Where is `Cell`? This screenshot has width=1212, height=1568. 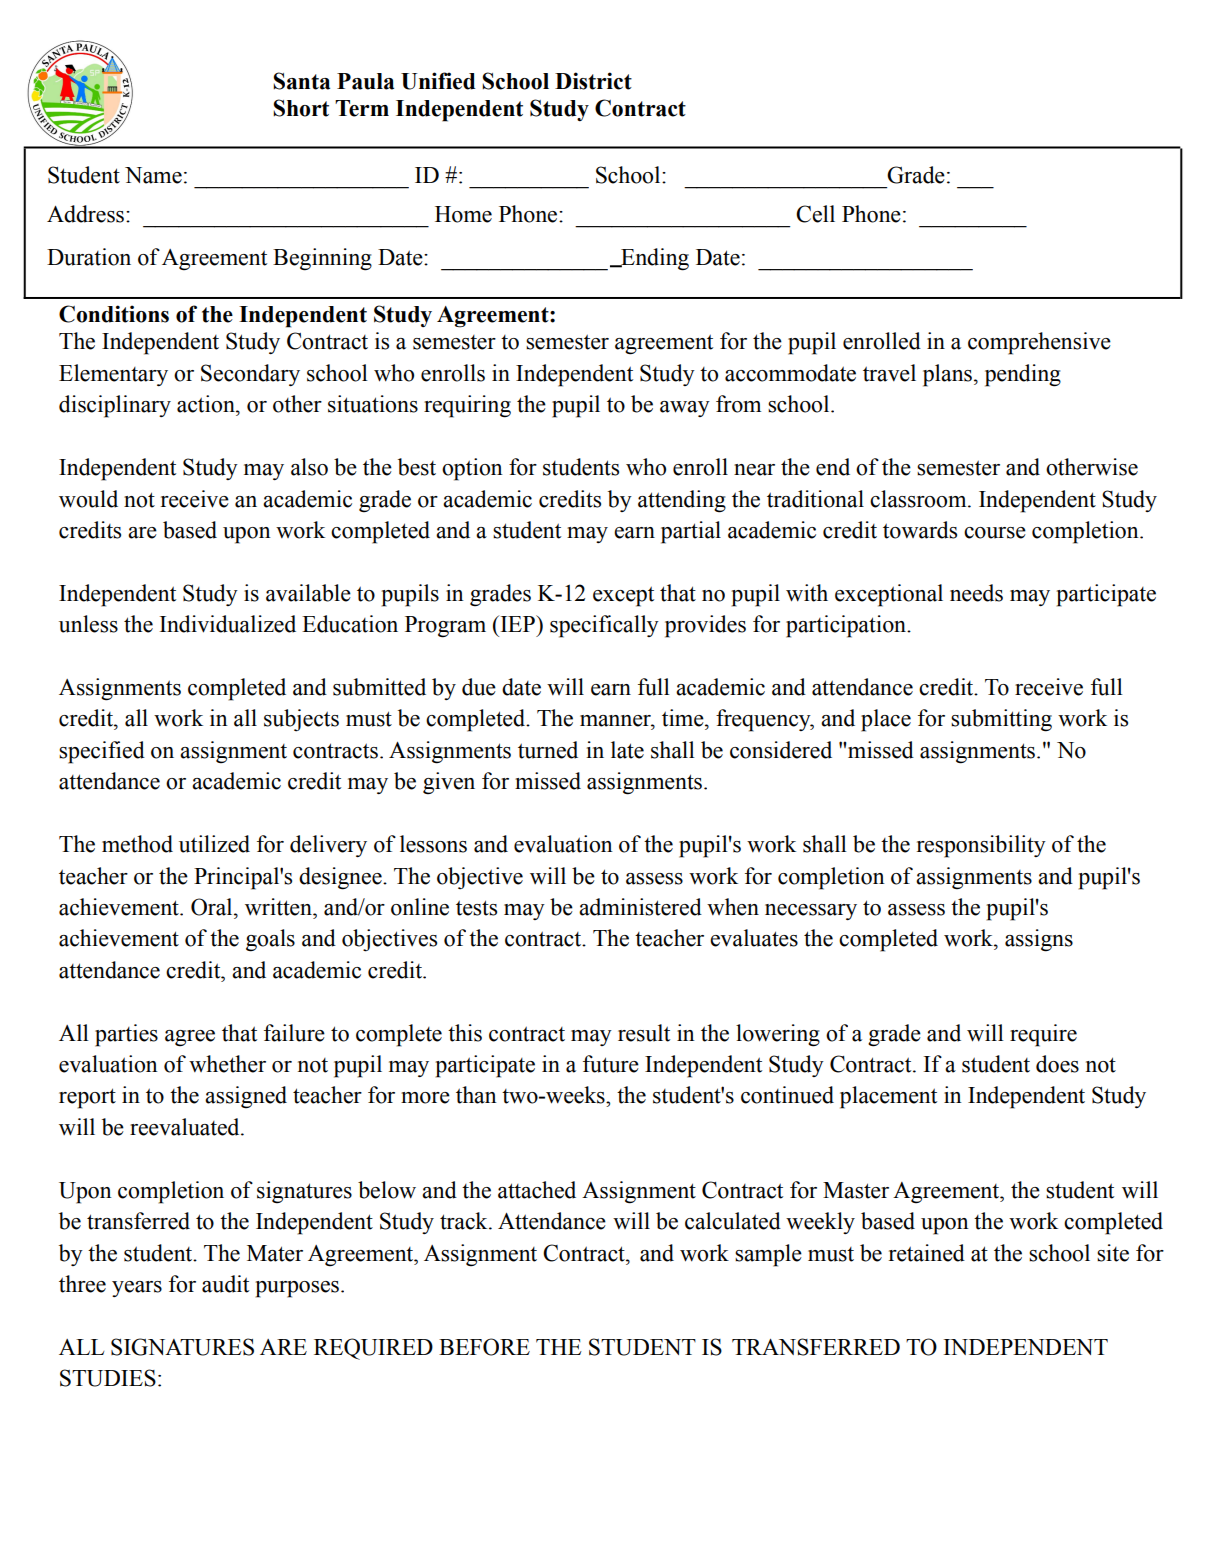
Cell is located at coordinates (815, 214).
